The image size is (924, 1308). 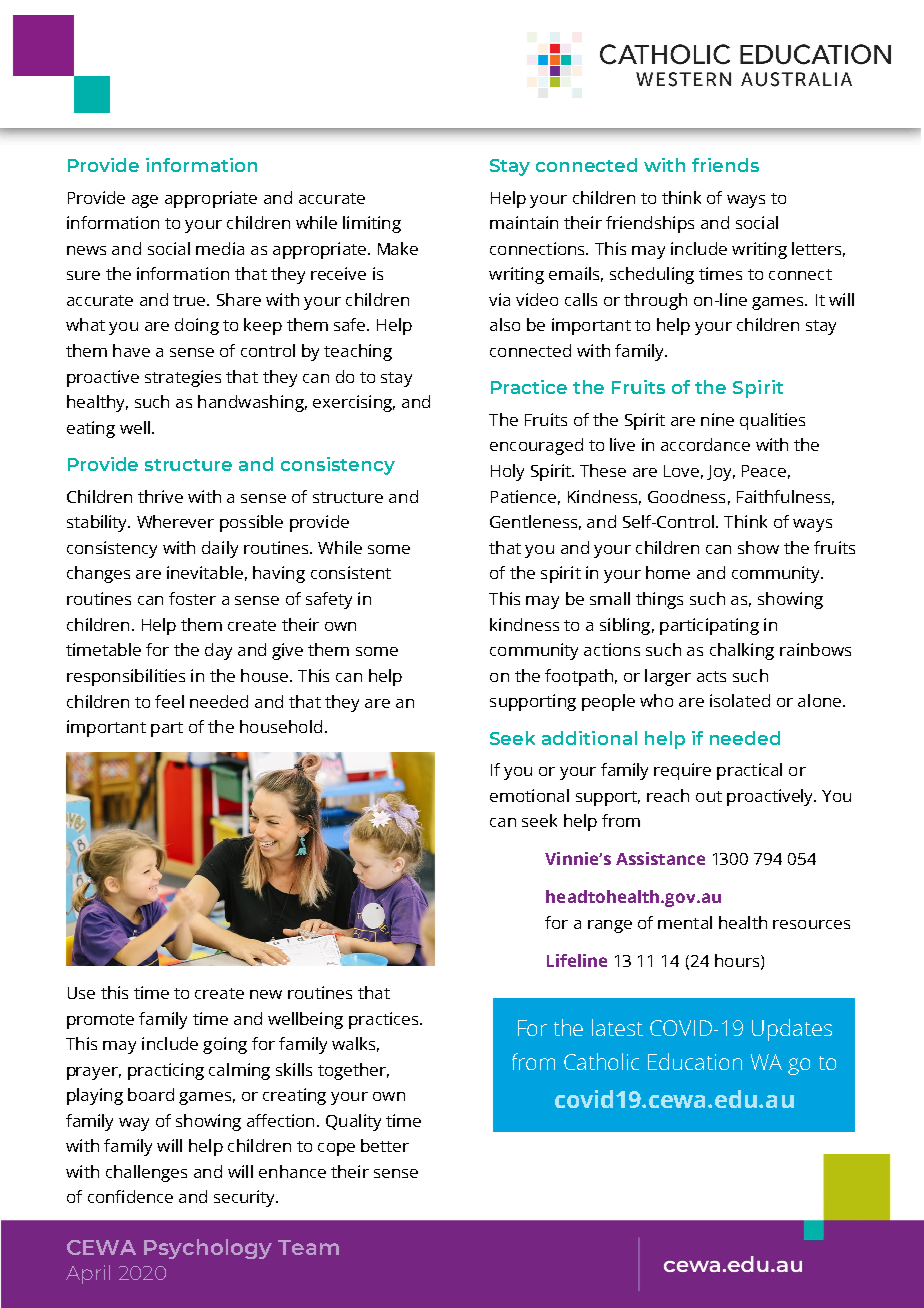 I want to click on media, so click(x=220, y=248).
